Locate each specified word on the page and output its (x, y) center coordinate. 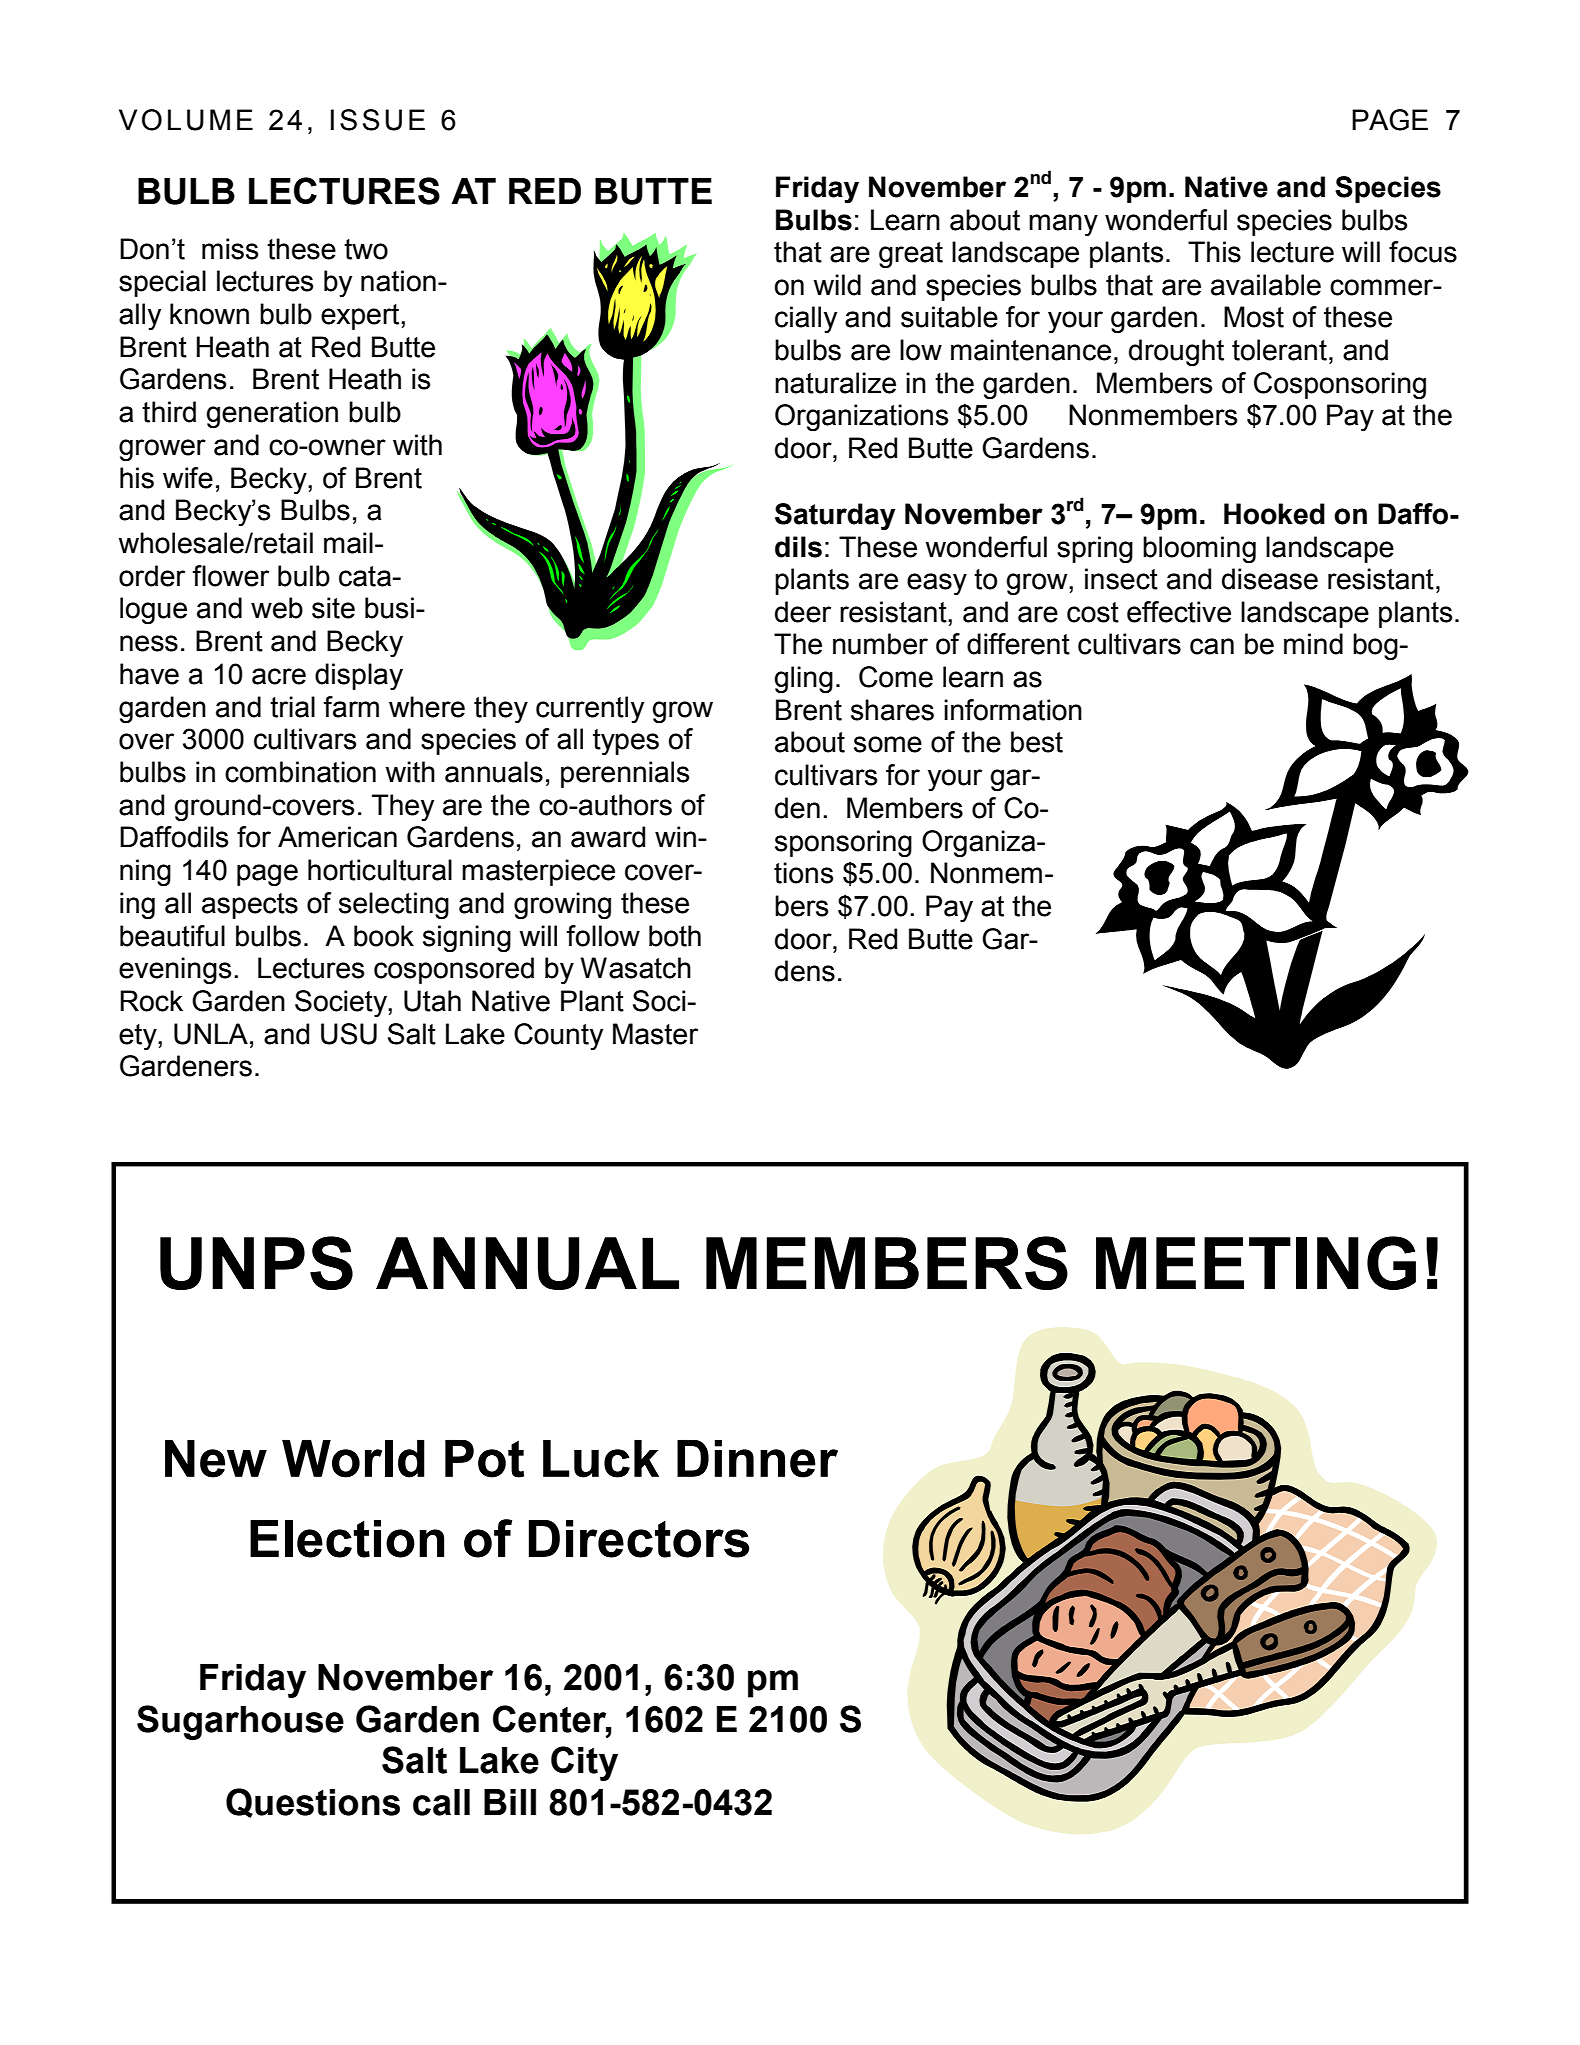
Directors (639, 1539)
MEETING (1256, 1263)
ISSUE (378, 120)
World (353, 1458)
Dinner (757, 1458)
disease (1270, 579)
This (1214, 252)
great (911, 255)
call (441, 1802)
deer (803, 612)
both (675, 936)
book (384, 936)
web (277, 608)
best (1037, 742)
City (584, 1763)
